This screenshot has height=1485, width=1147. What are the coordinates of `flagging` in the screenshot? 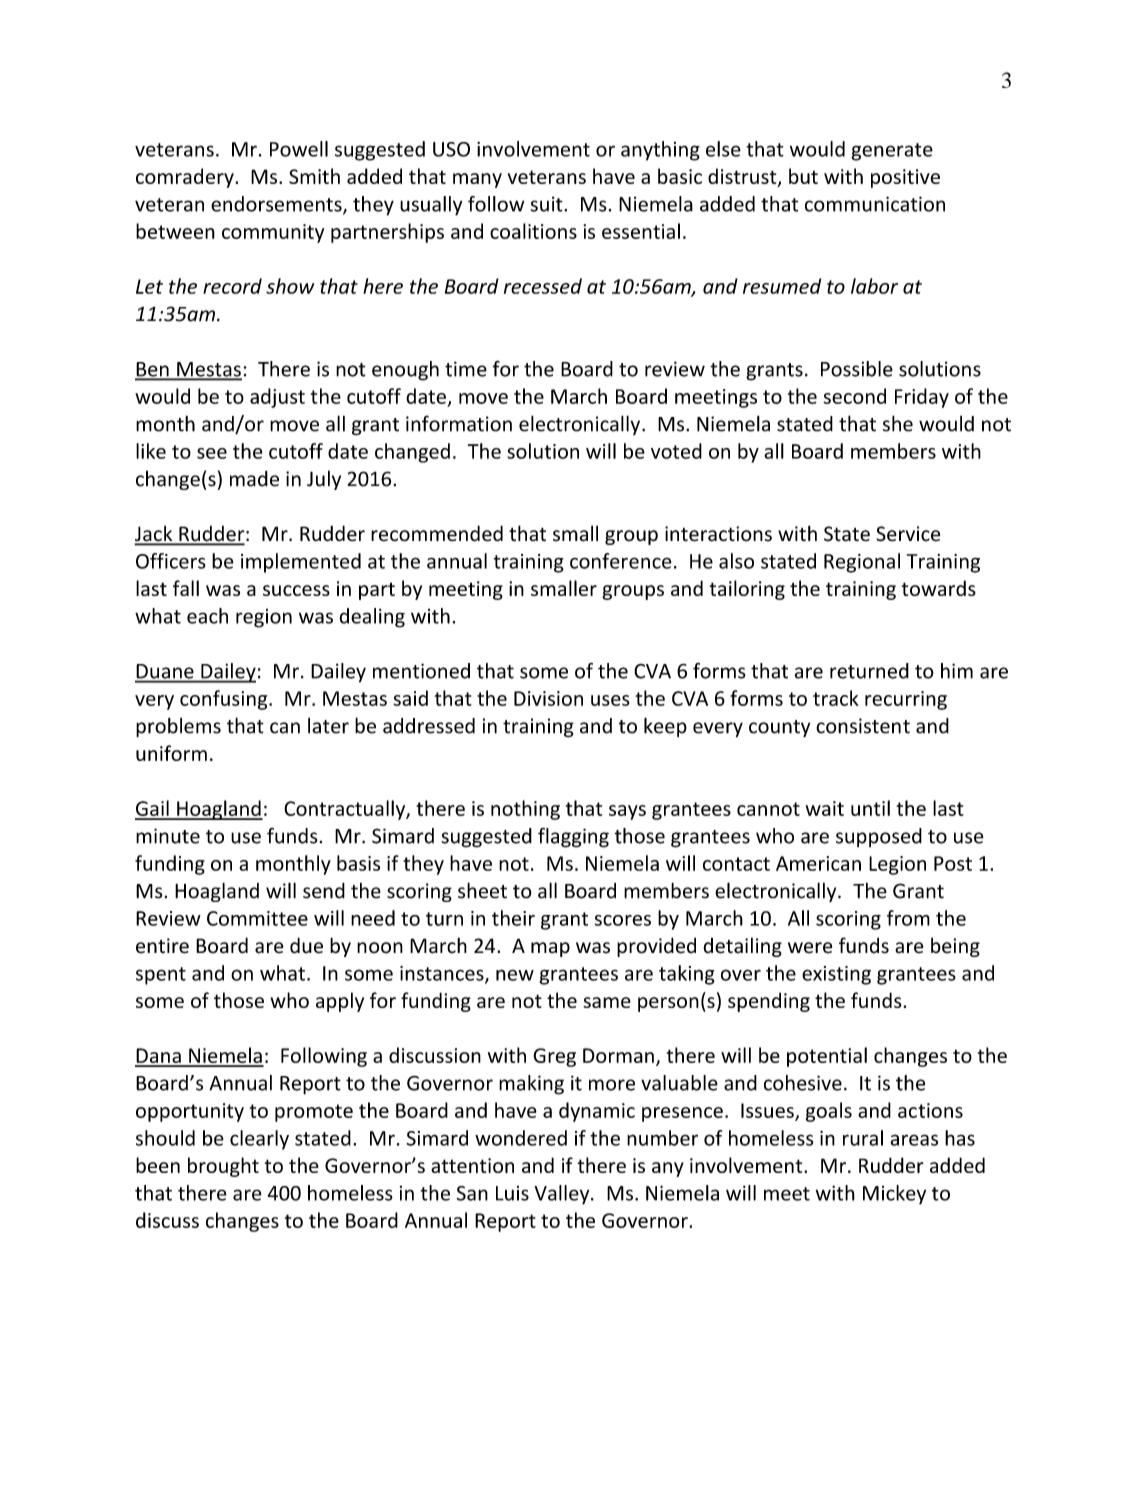 It's located at (573, 838).
